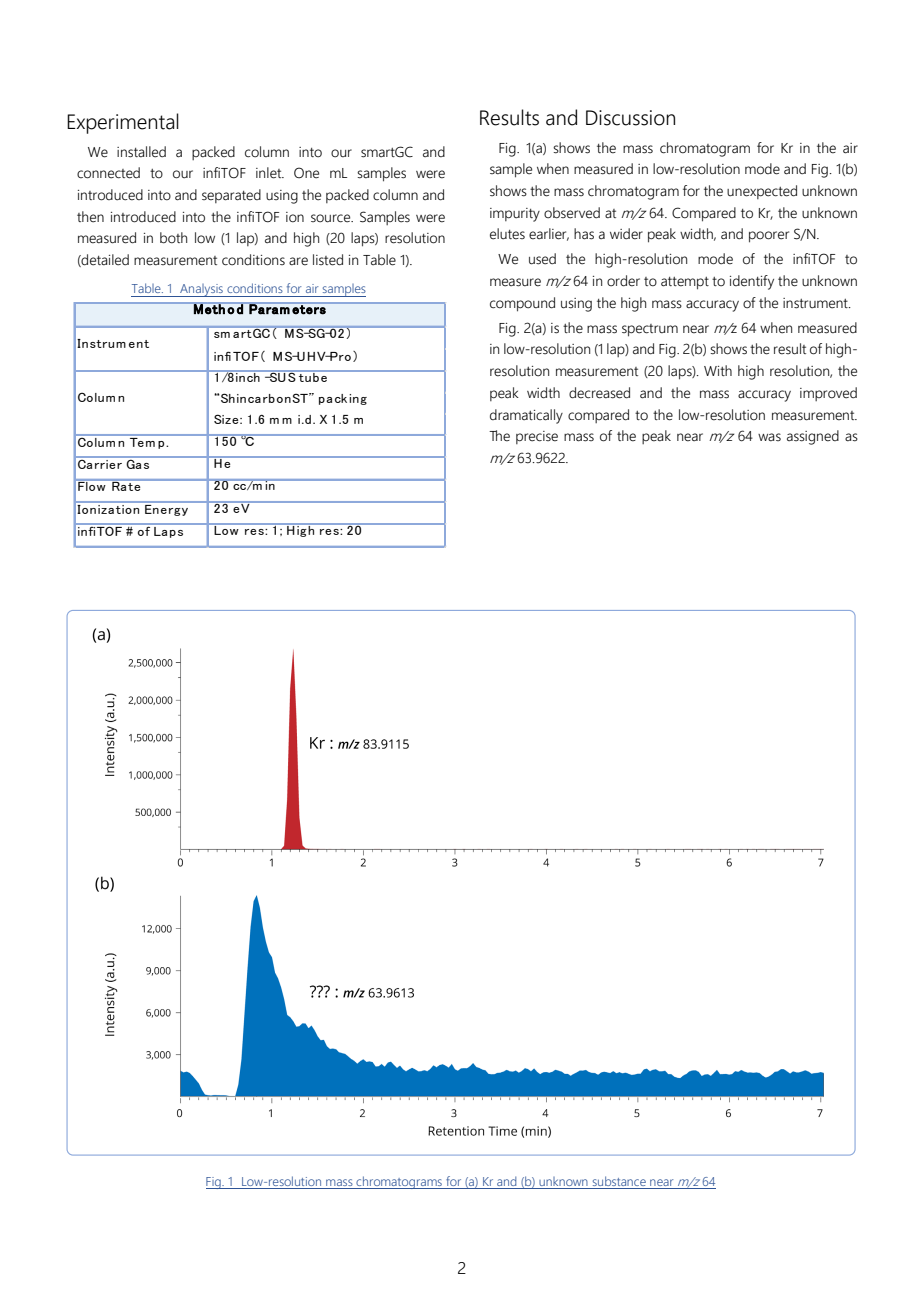 The image size is (924, 1308). What do you see at coordinates (813, 437) in the document?
I see `assigned` at bounding box center [813, 437].
